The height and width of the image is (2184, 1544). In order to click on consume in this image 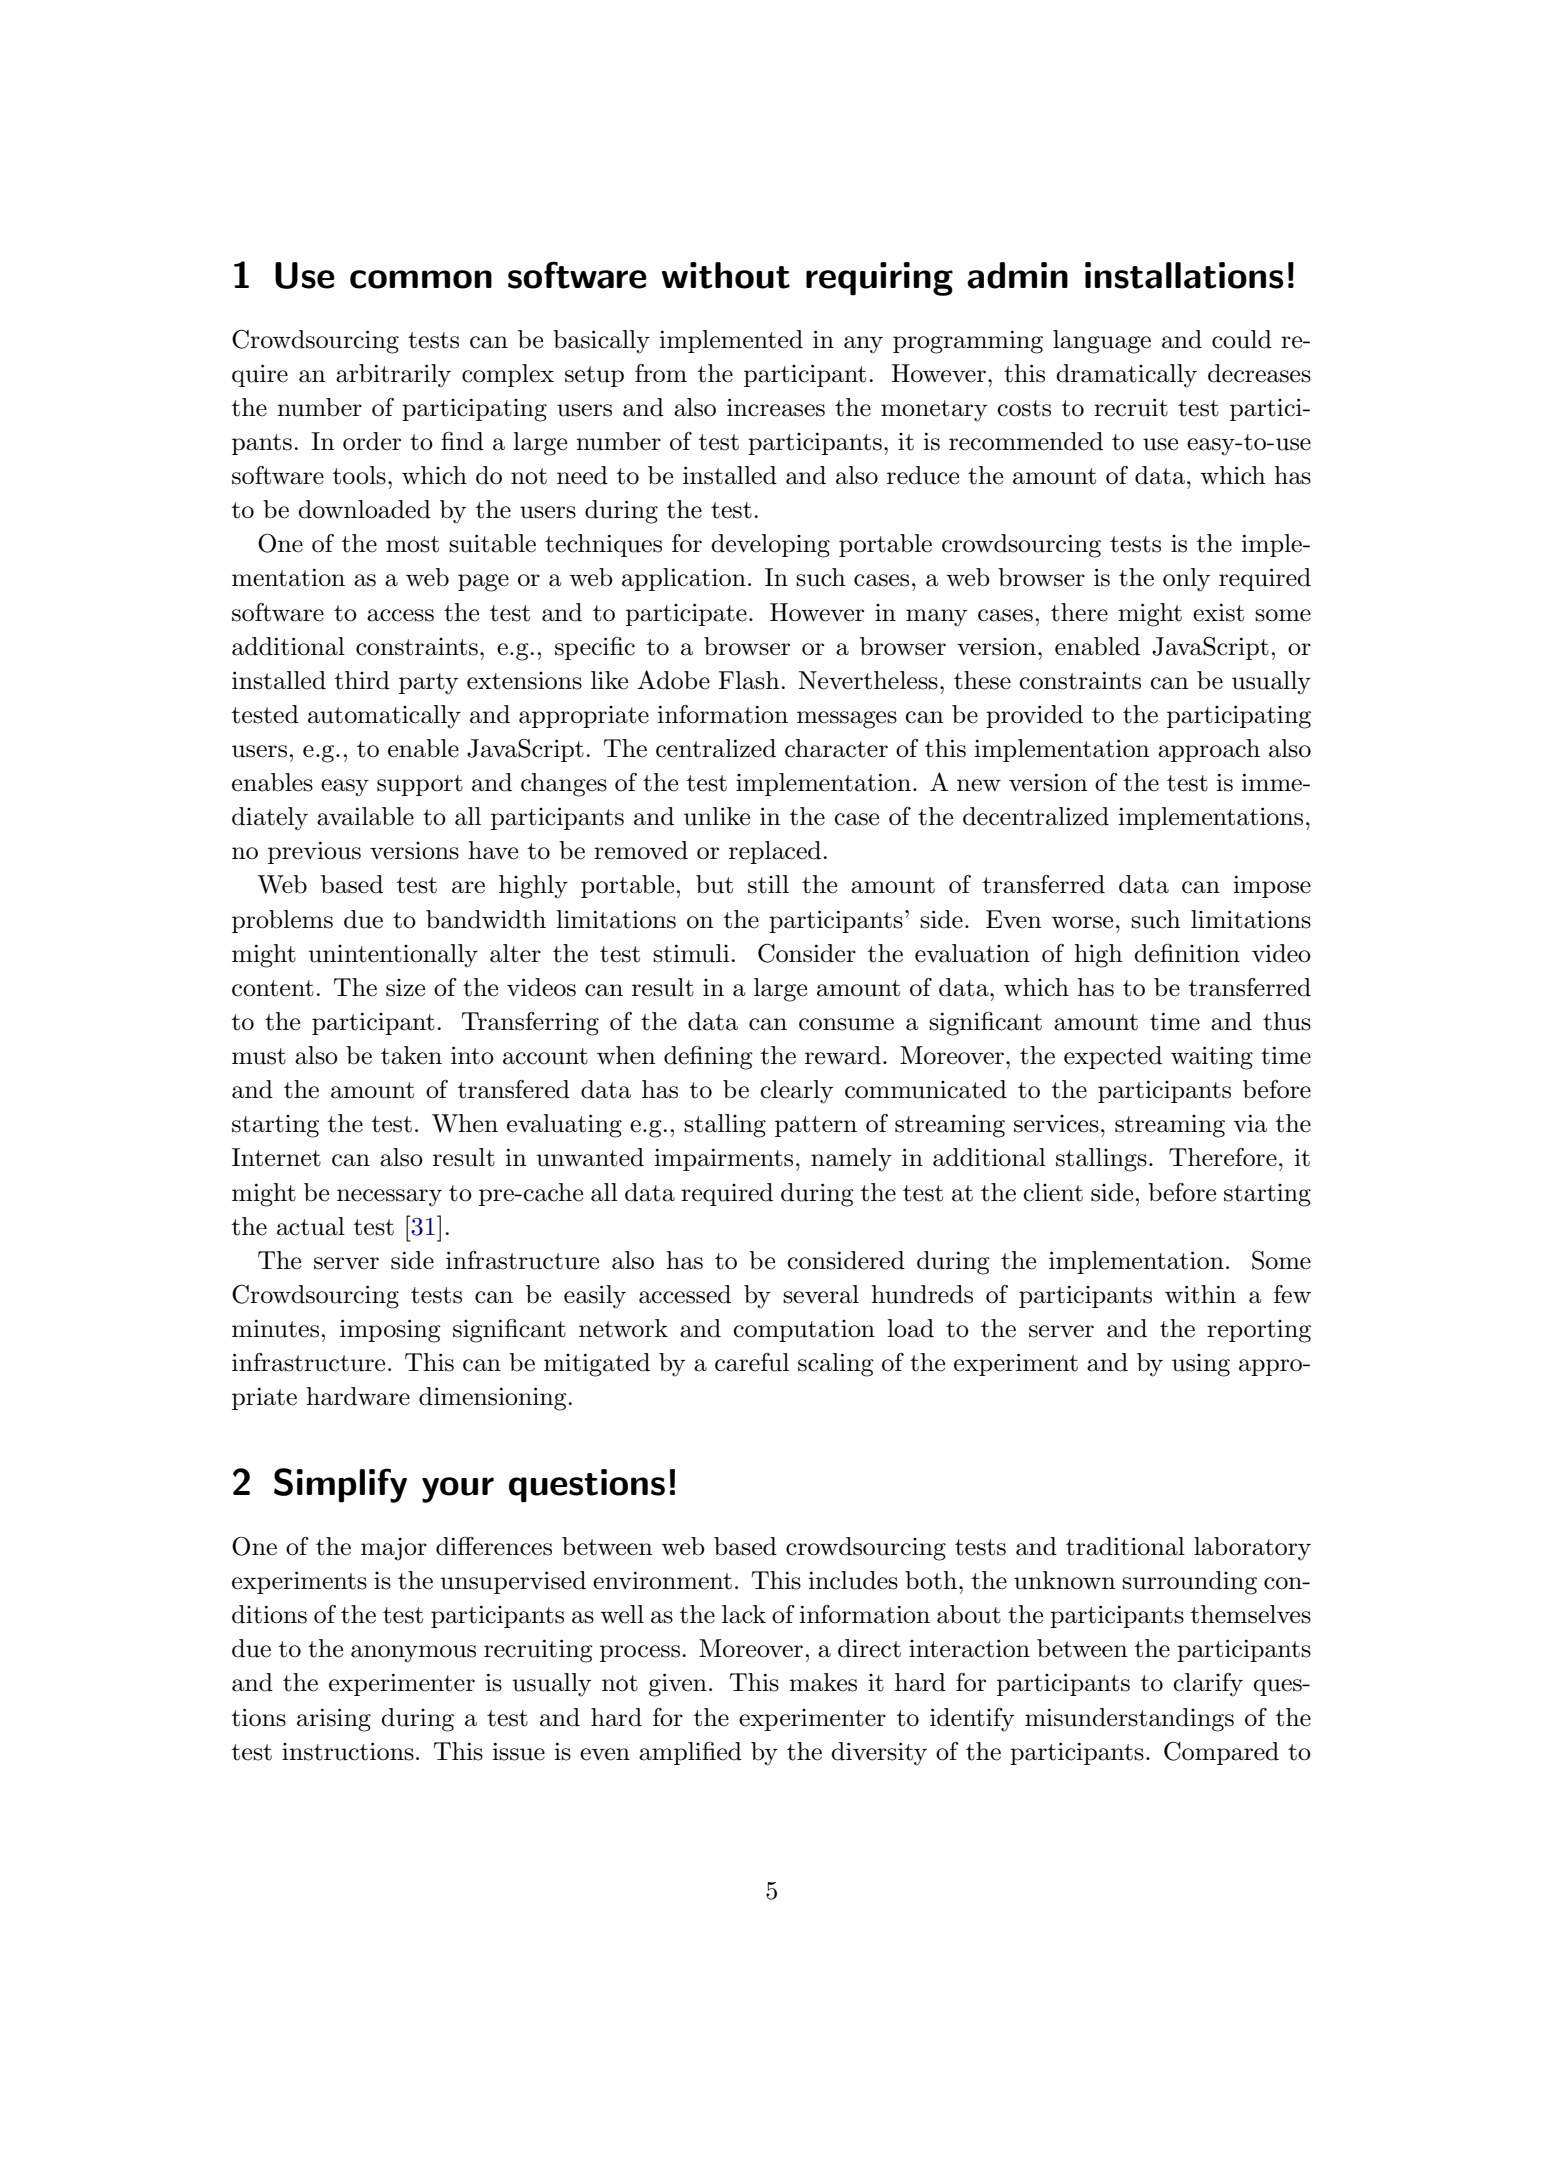, I will do `click(846, 1024)`.
